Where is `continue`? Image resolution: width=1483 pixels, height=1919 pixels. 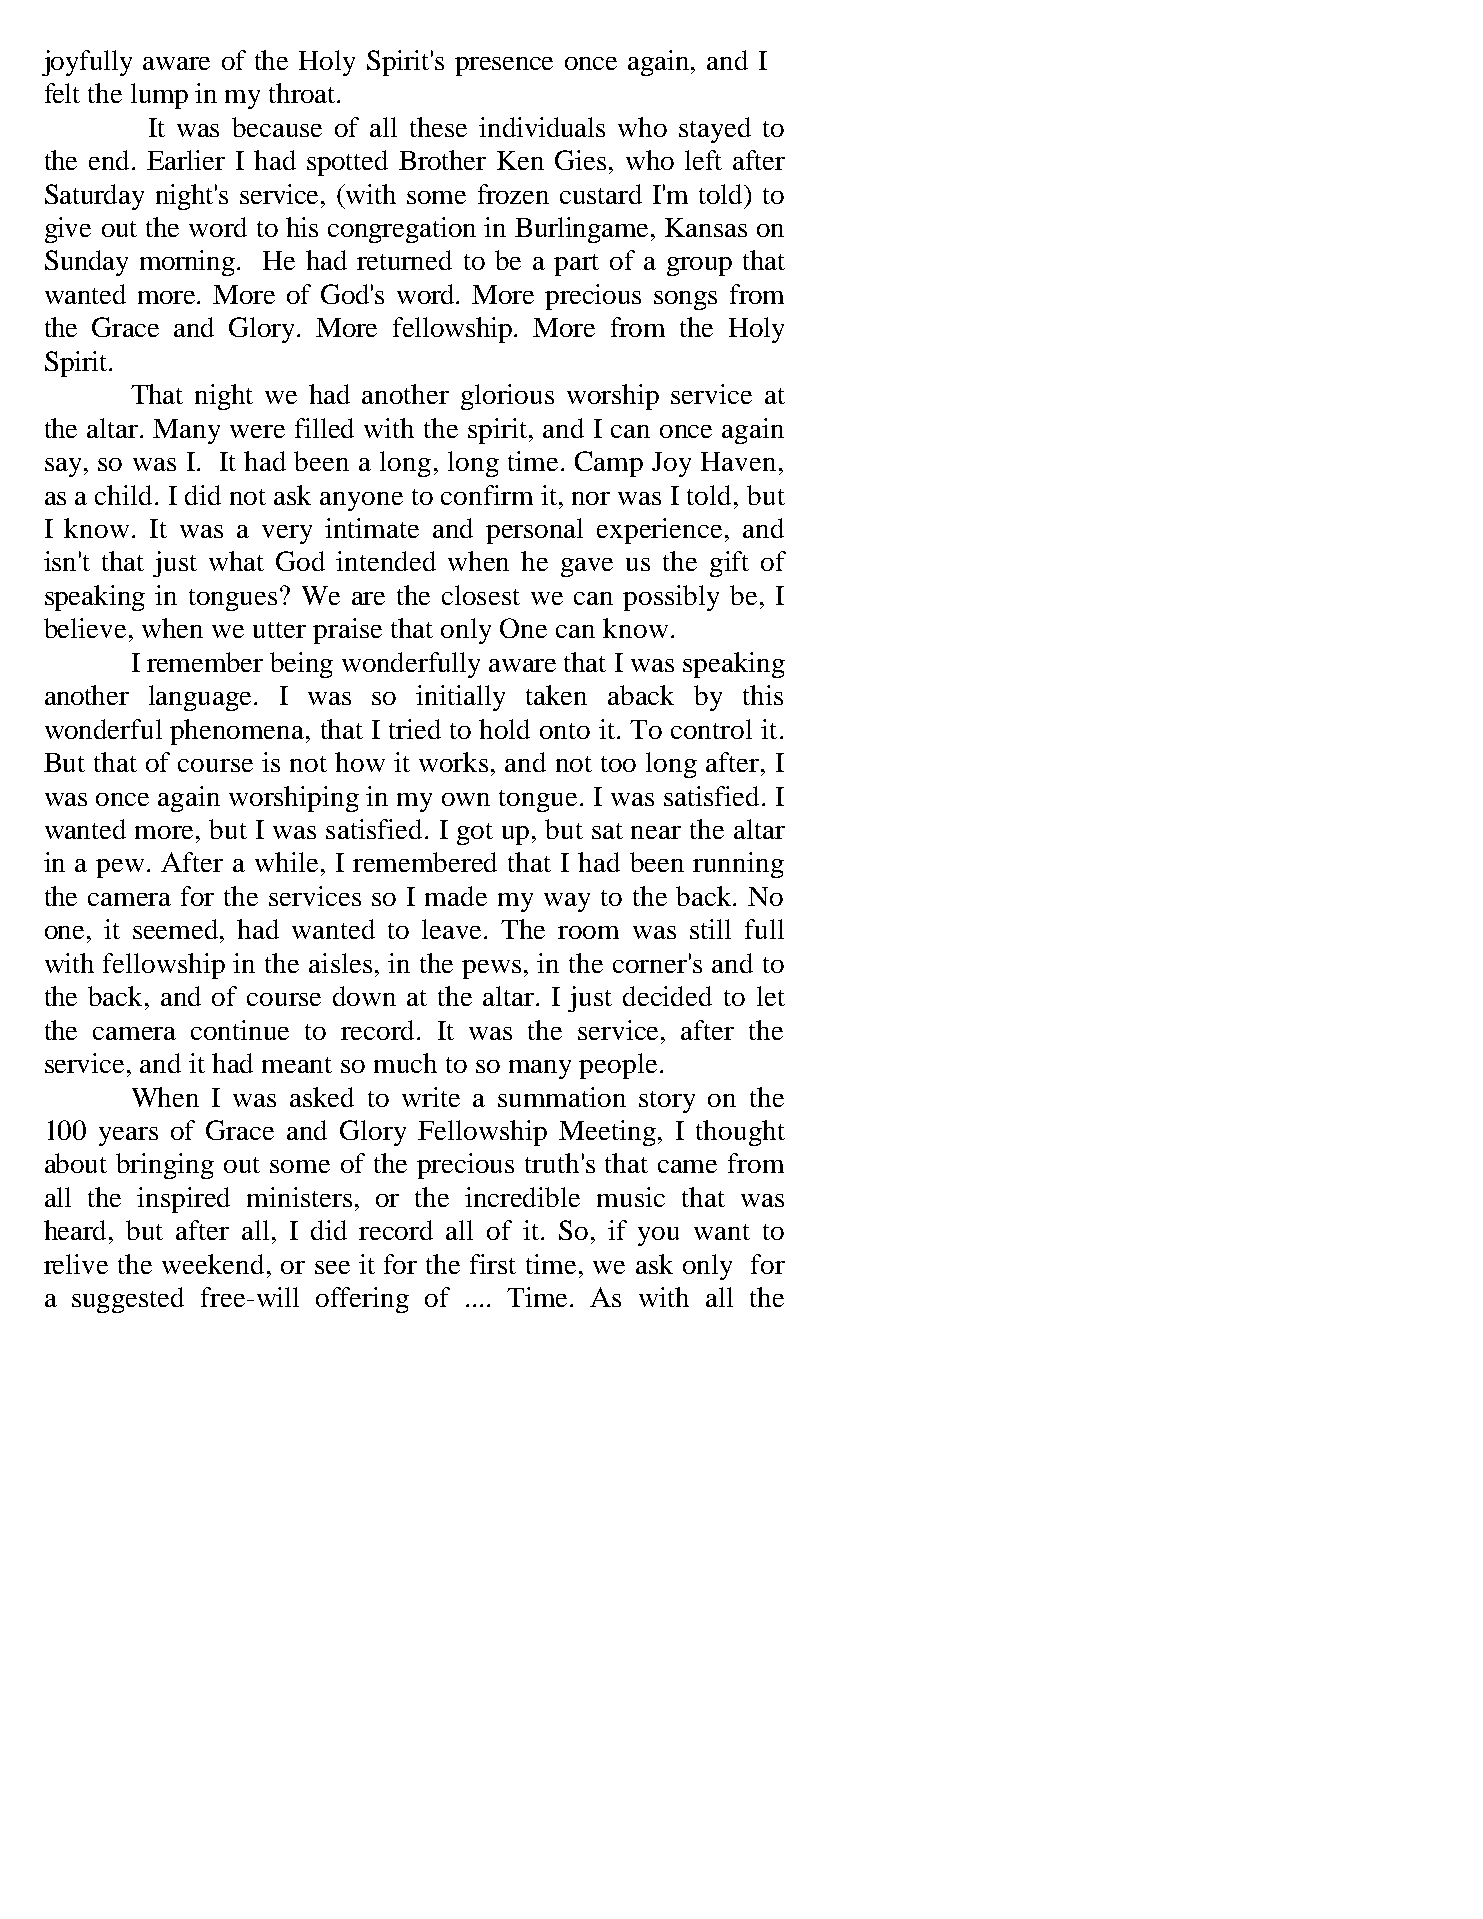 continue is located at coordinates (240, 1030).
